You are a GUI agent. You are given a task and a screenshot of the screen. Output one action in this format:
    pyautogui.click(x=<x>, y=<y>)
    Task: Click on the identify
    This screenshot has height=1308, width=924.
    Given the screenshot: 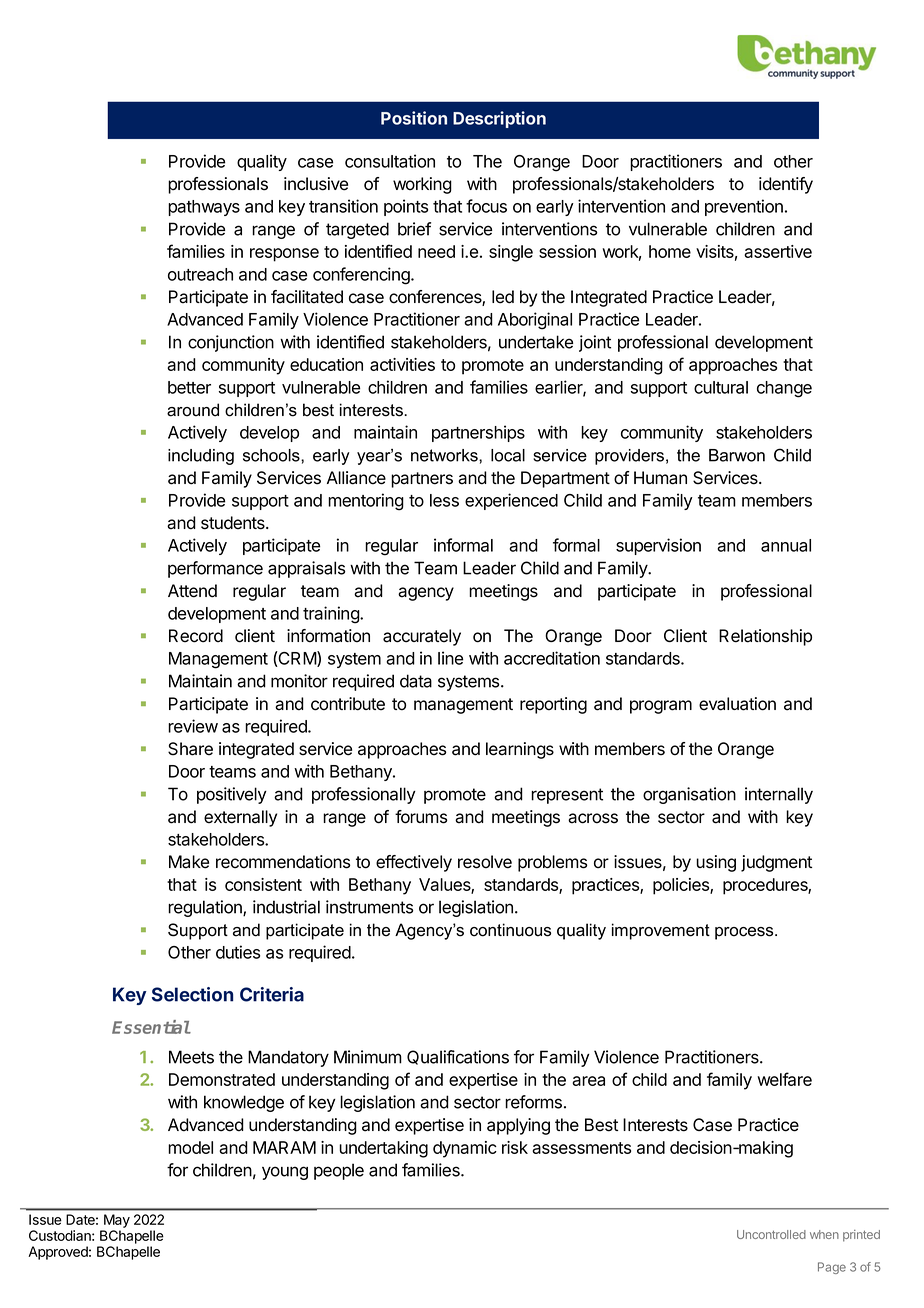 What is the action you would take?
    pyautogui.click(x=786, y=185)
